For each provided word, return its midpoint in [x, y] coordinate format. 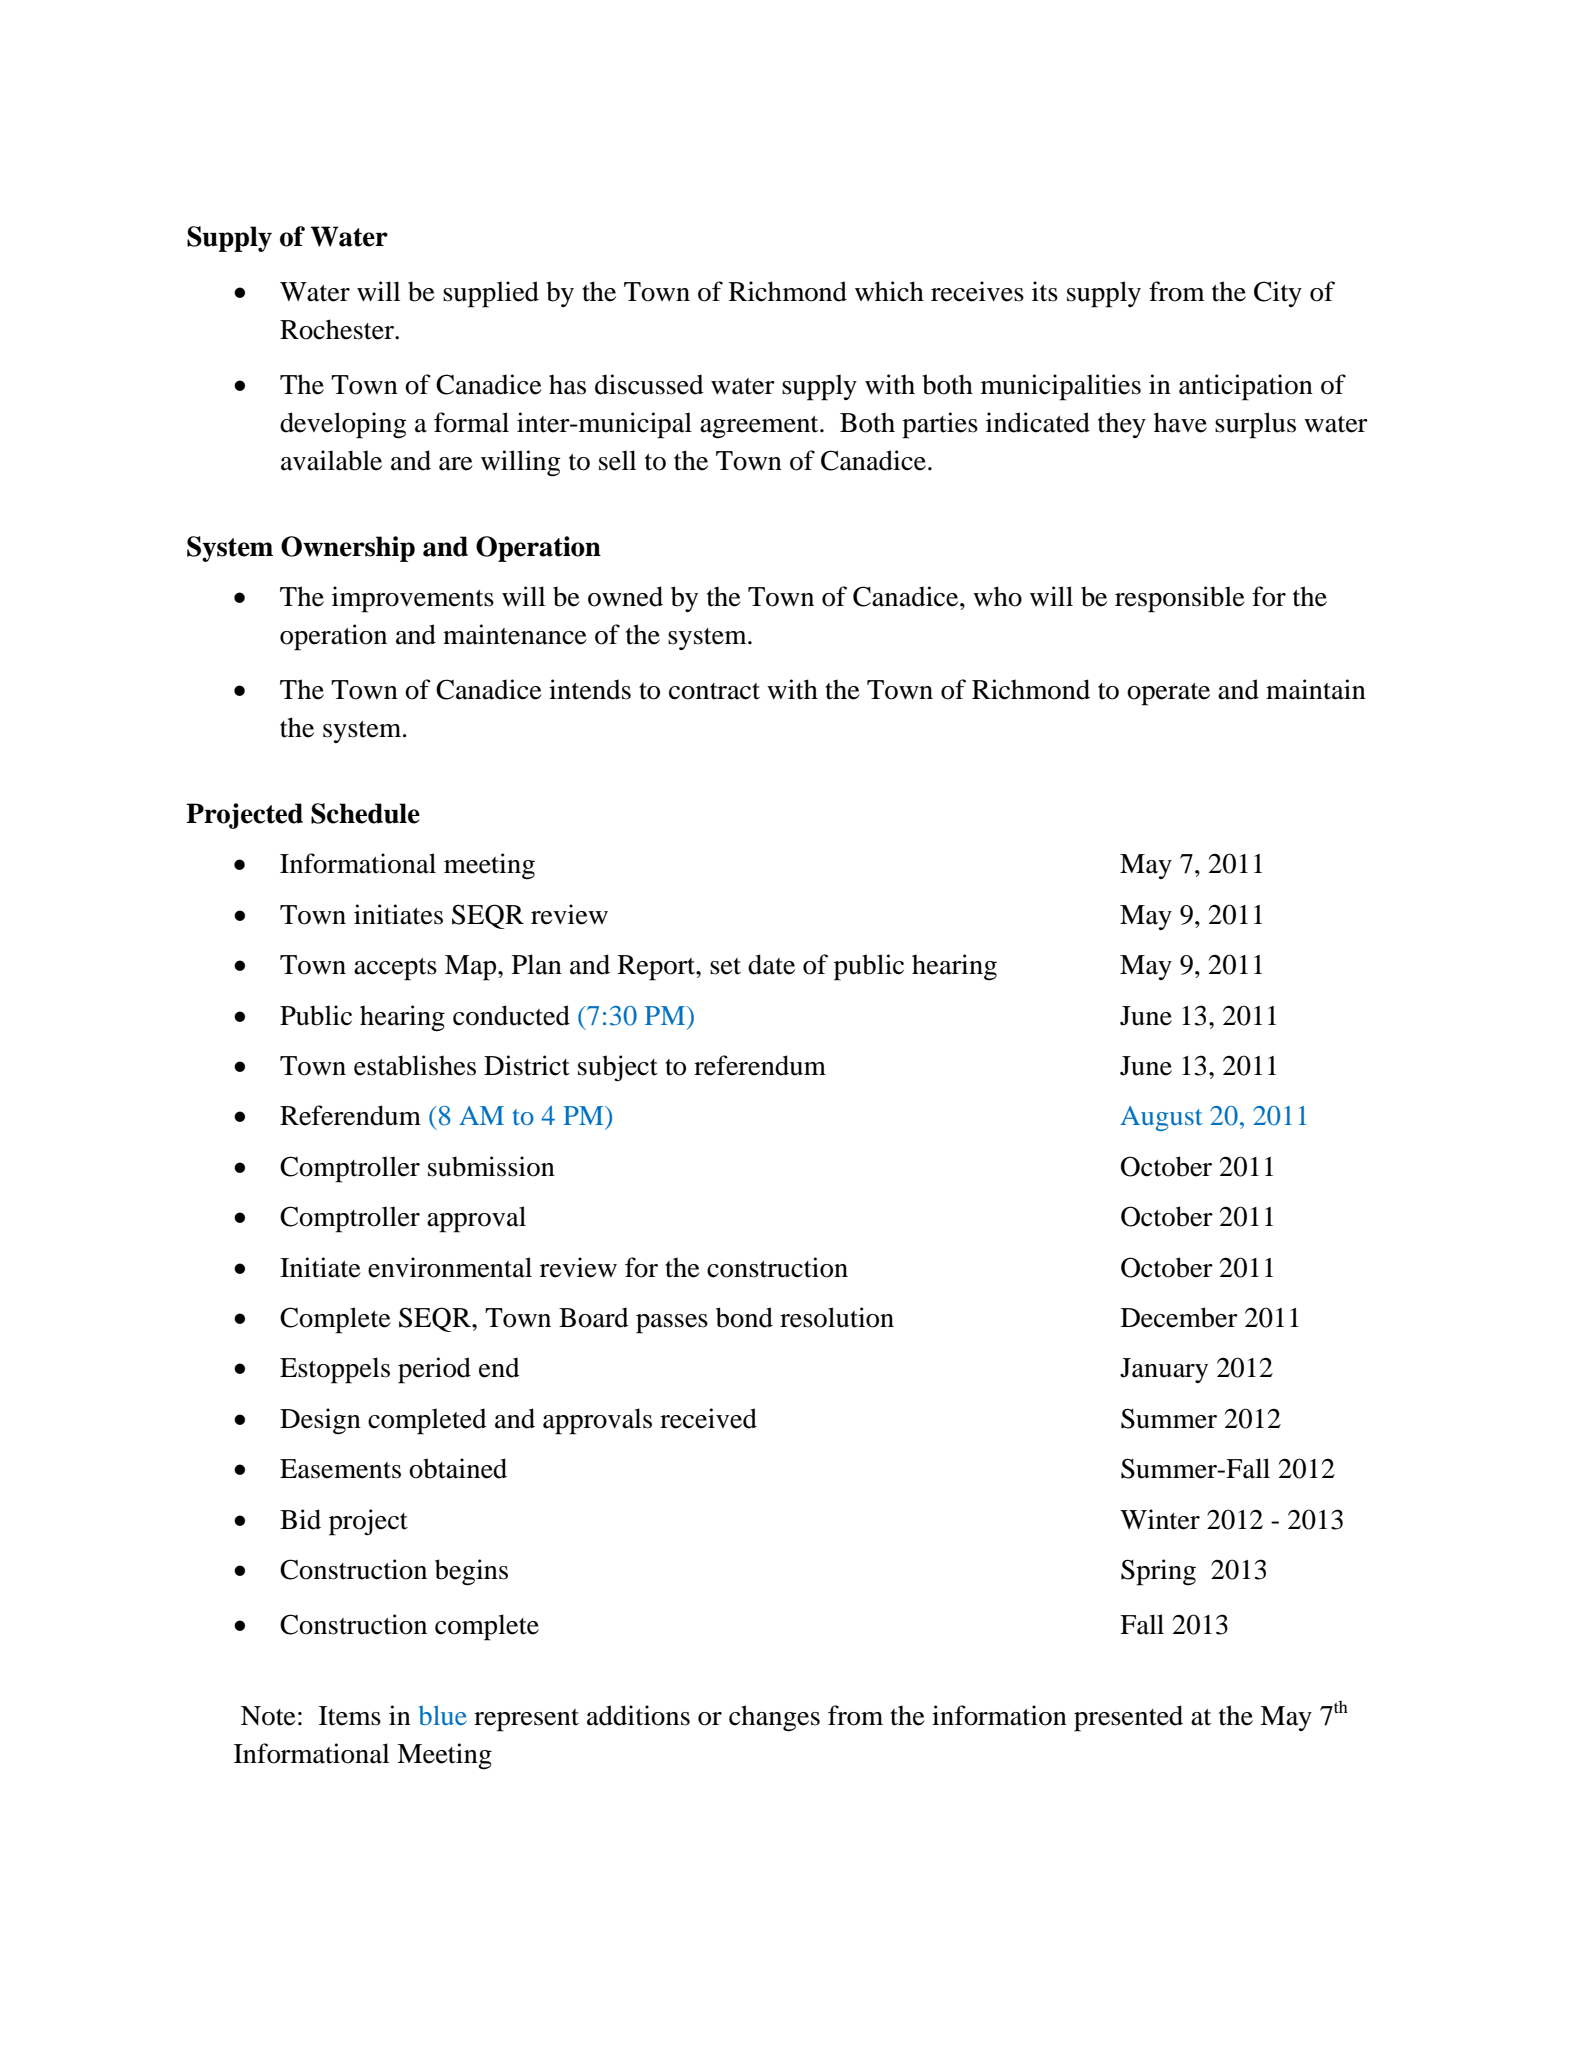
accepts [395, 969]
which [889, 291]
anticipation [1246, 387]
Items [350, 1716]
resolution [837, 1317]
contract [714, 691]
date [771, 964]
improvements [413, 599]
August [1161, 1118]
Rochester [338, 329]
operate [1168, 694]
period [434, 1370]
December [1179, 1317]
